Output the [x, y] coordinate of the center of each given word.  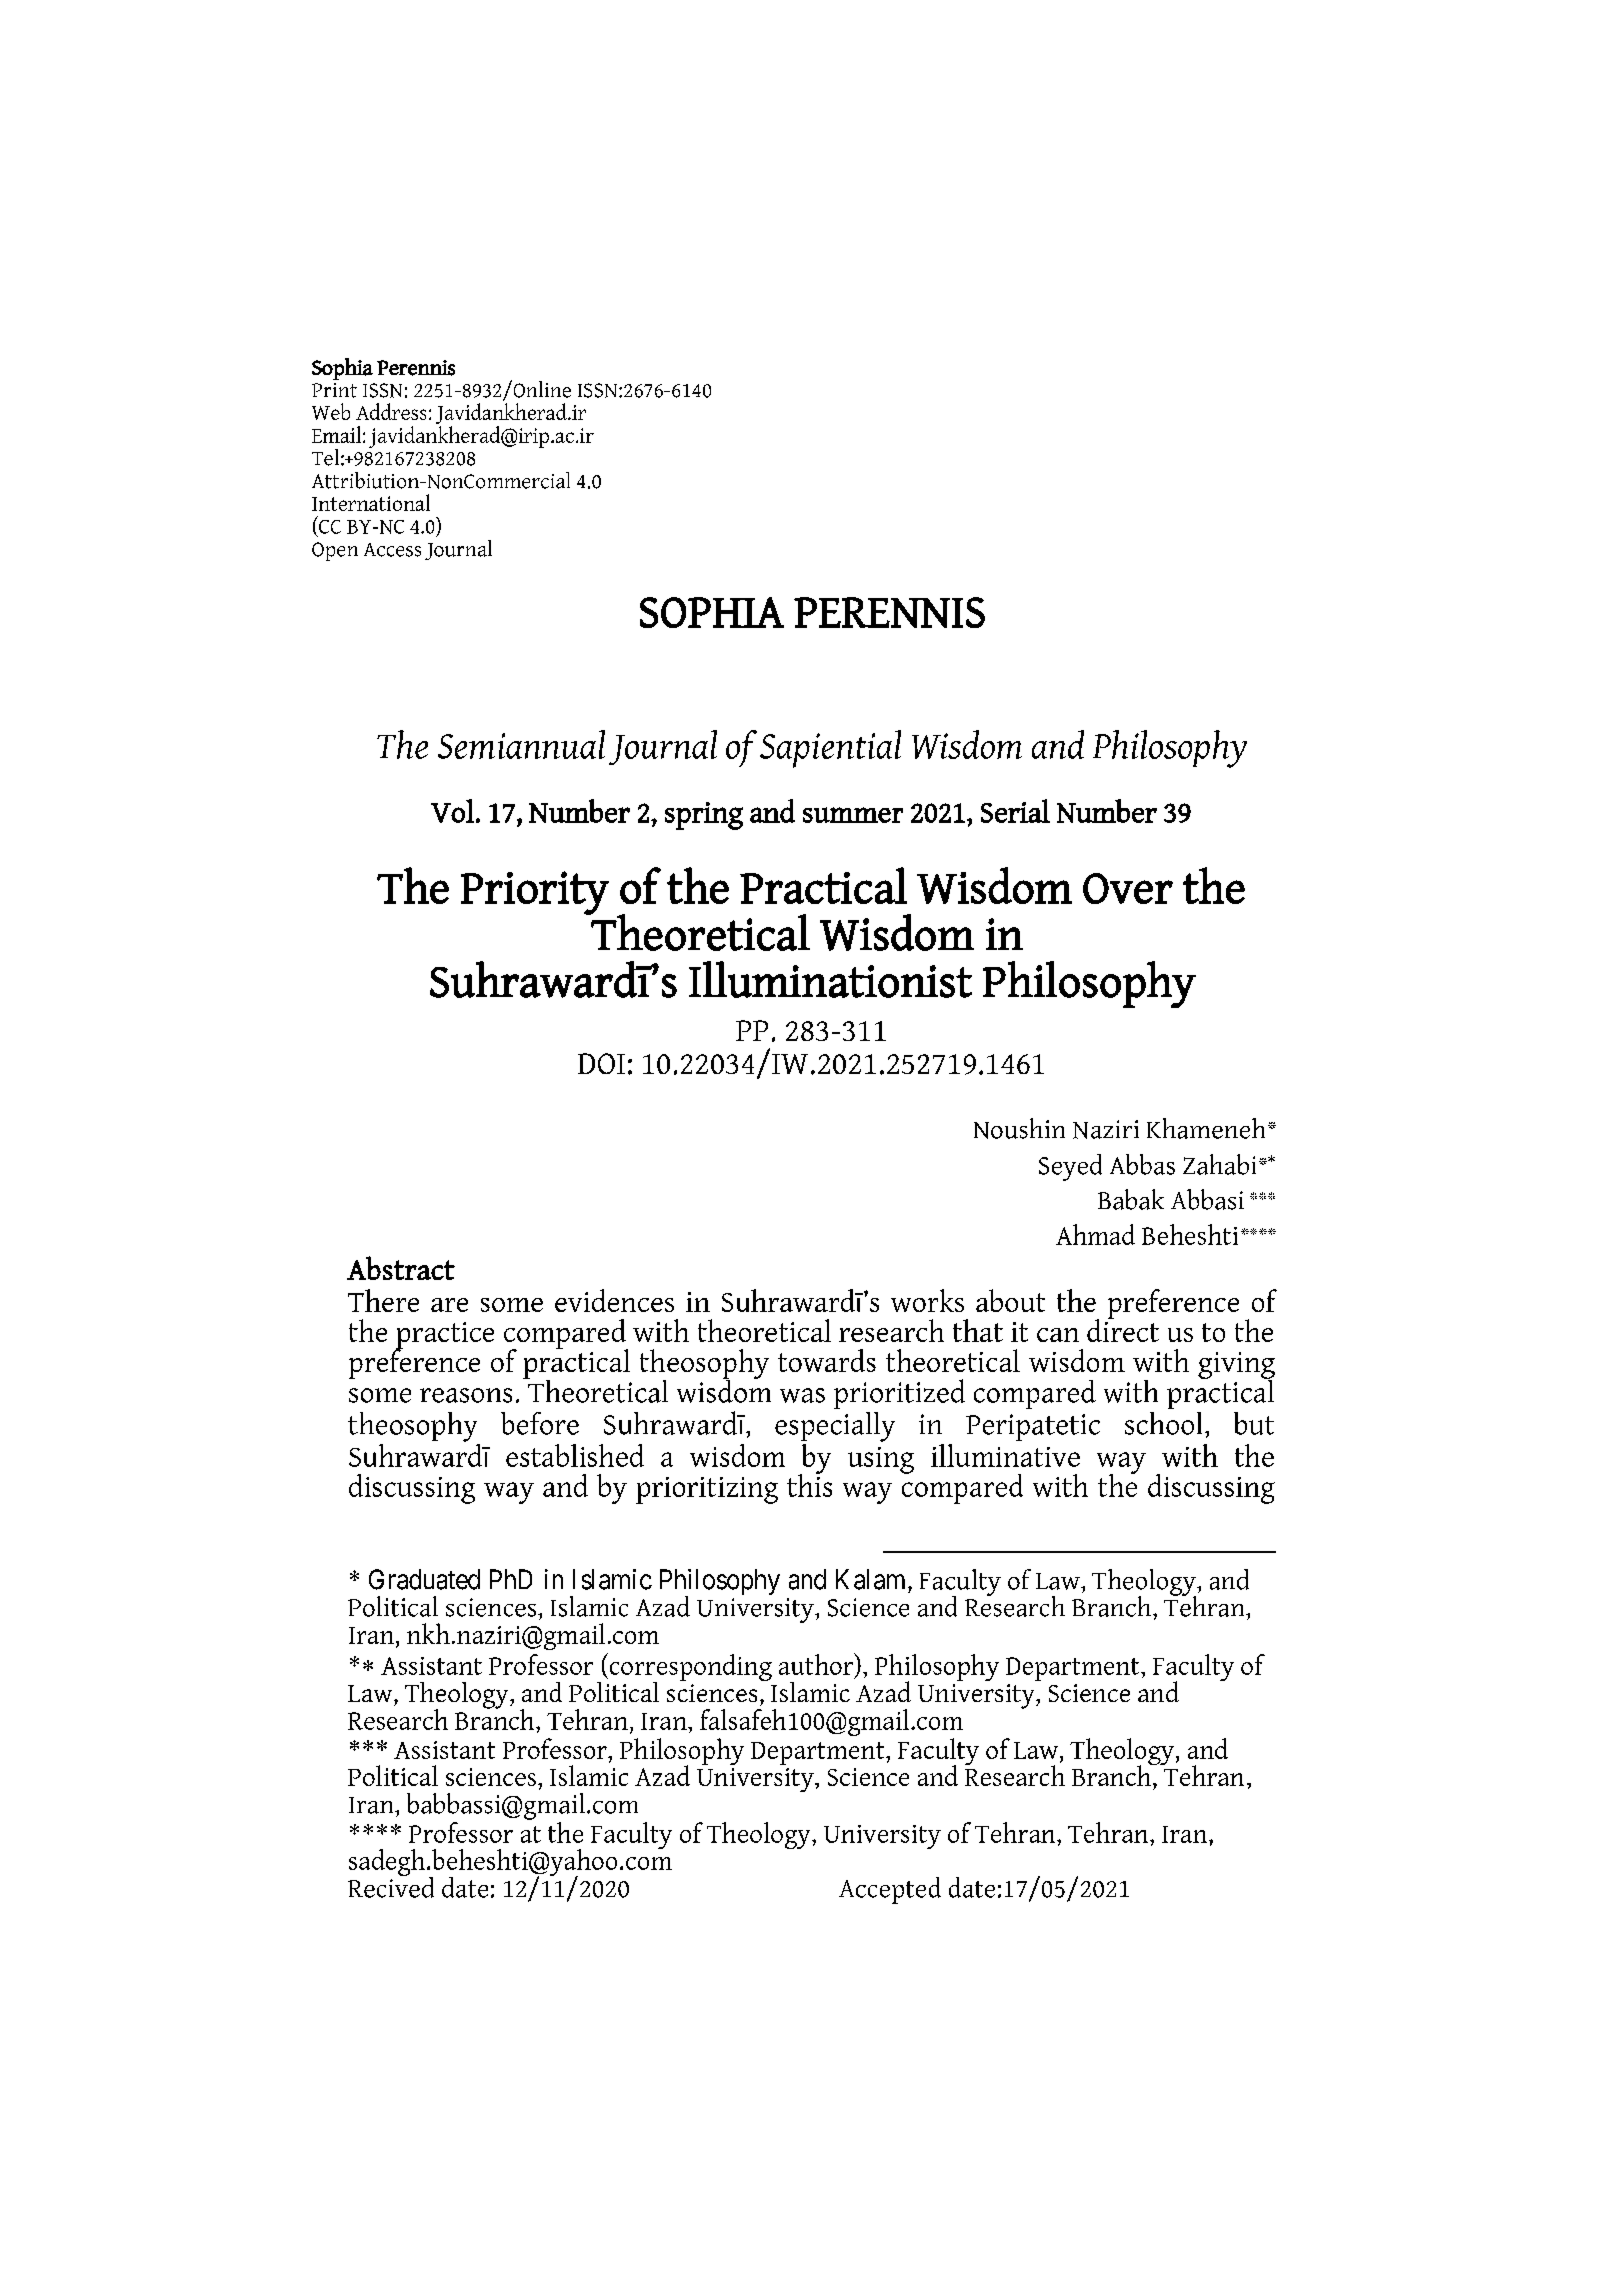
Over [1128, 888]
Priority [535, 893]
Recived [391, 1886]
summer [853, 815]
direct [1123, 1329]
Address [391, 411]
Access [392, 550]
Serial [1015, 811]
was [802, 1395]
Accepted [890, 1890]
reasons [466, 1395]
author [817, 1665]
